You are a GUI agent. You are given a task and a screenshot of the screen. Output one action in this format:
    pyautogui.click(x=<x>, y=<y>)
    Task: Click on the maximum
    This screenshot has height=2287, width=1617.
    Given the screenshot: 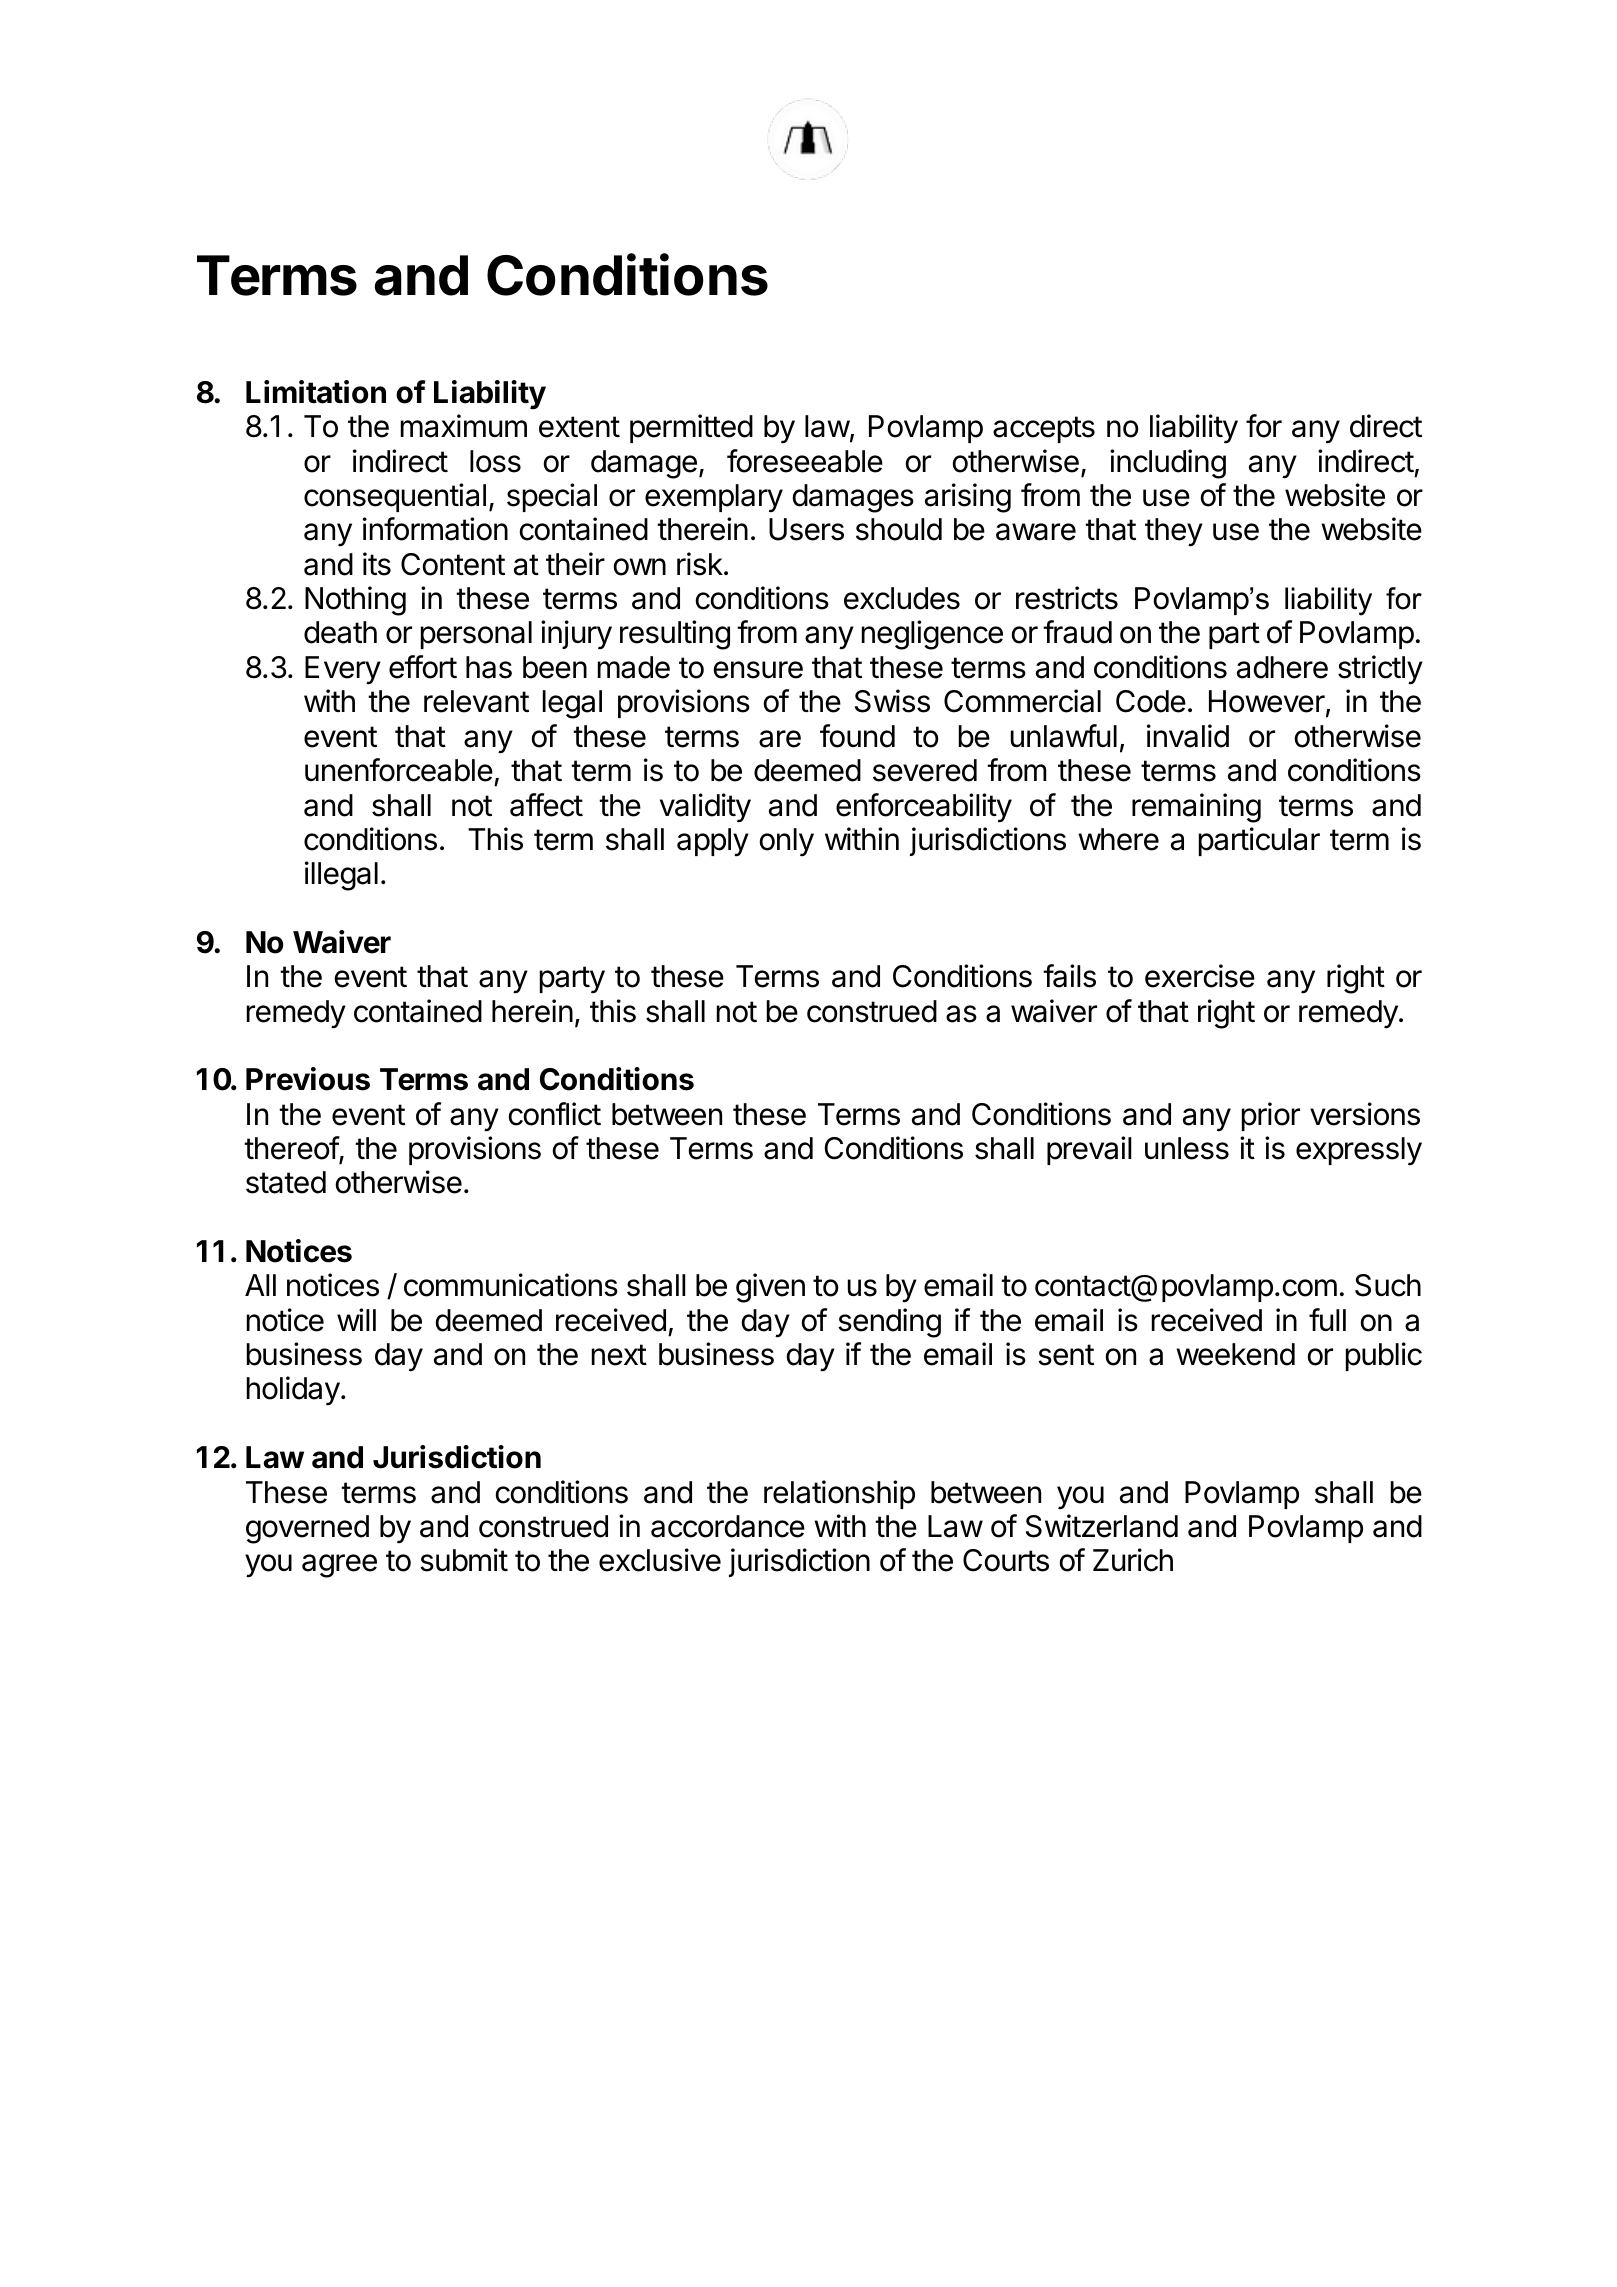 What is the action you would take?
    pyautogui.click(x=464, y=426)
